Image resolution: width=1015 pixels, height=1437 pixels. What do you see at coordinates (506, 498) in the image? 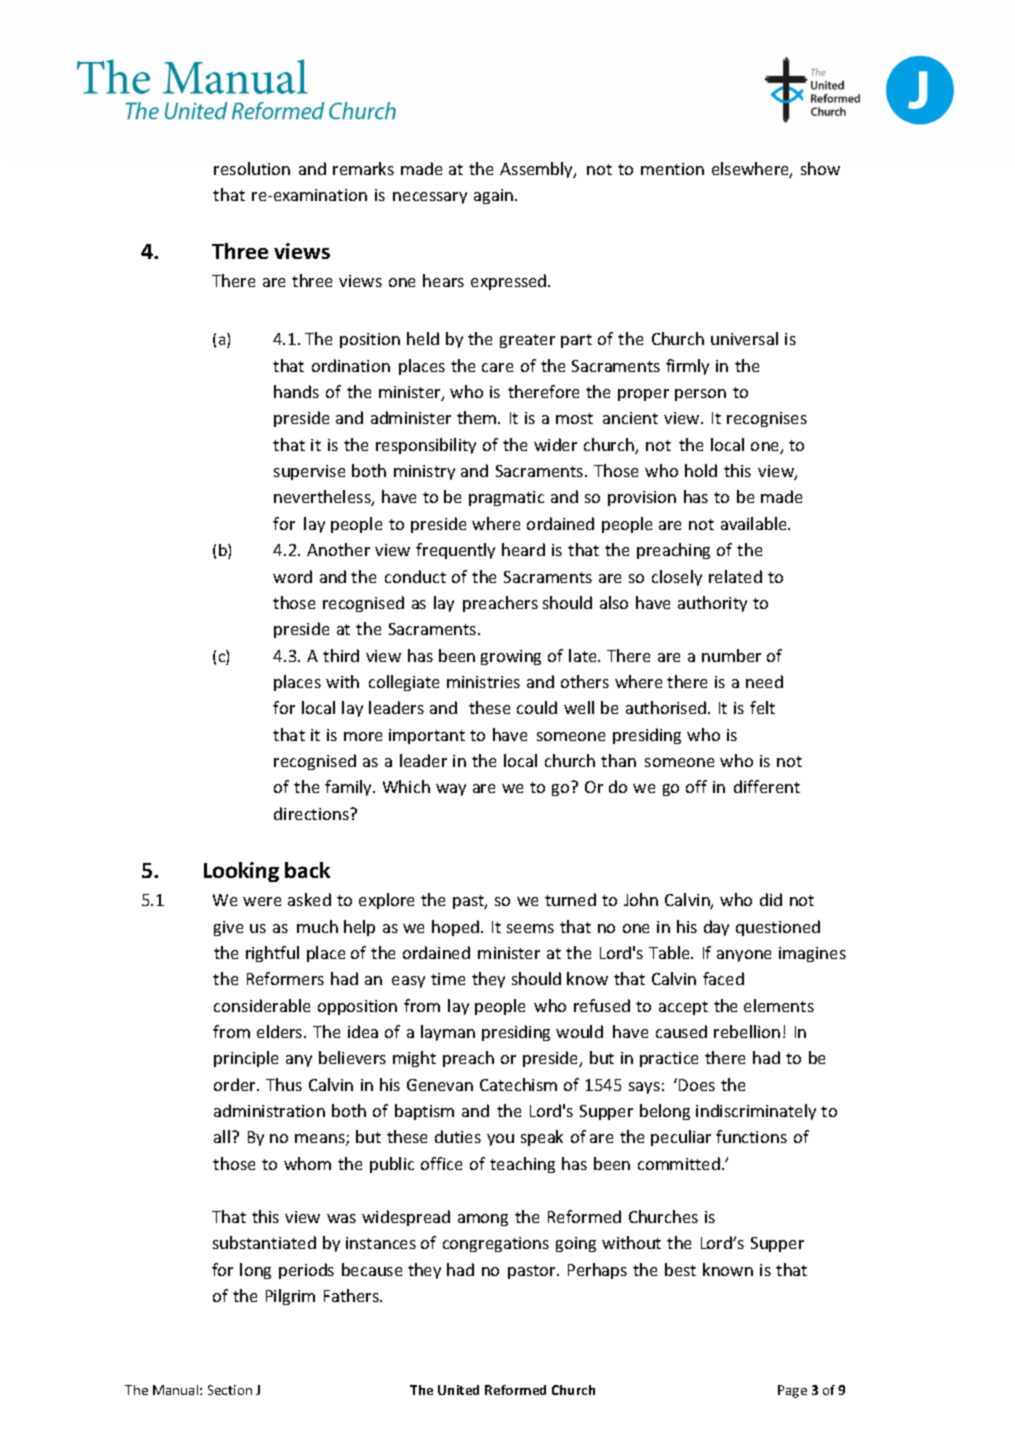
I see `pragmatic` at bounding box center [506, 498].
